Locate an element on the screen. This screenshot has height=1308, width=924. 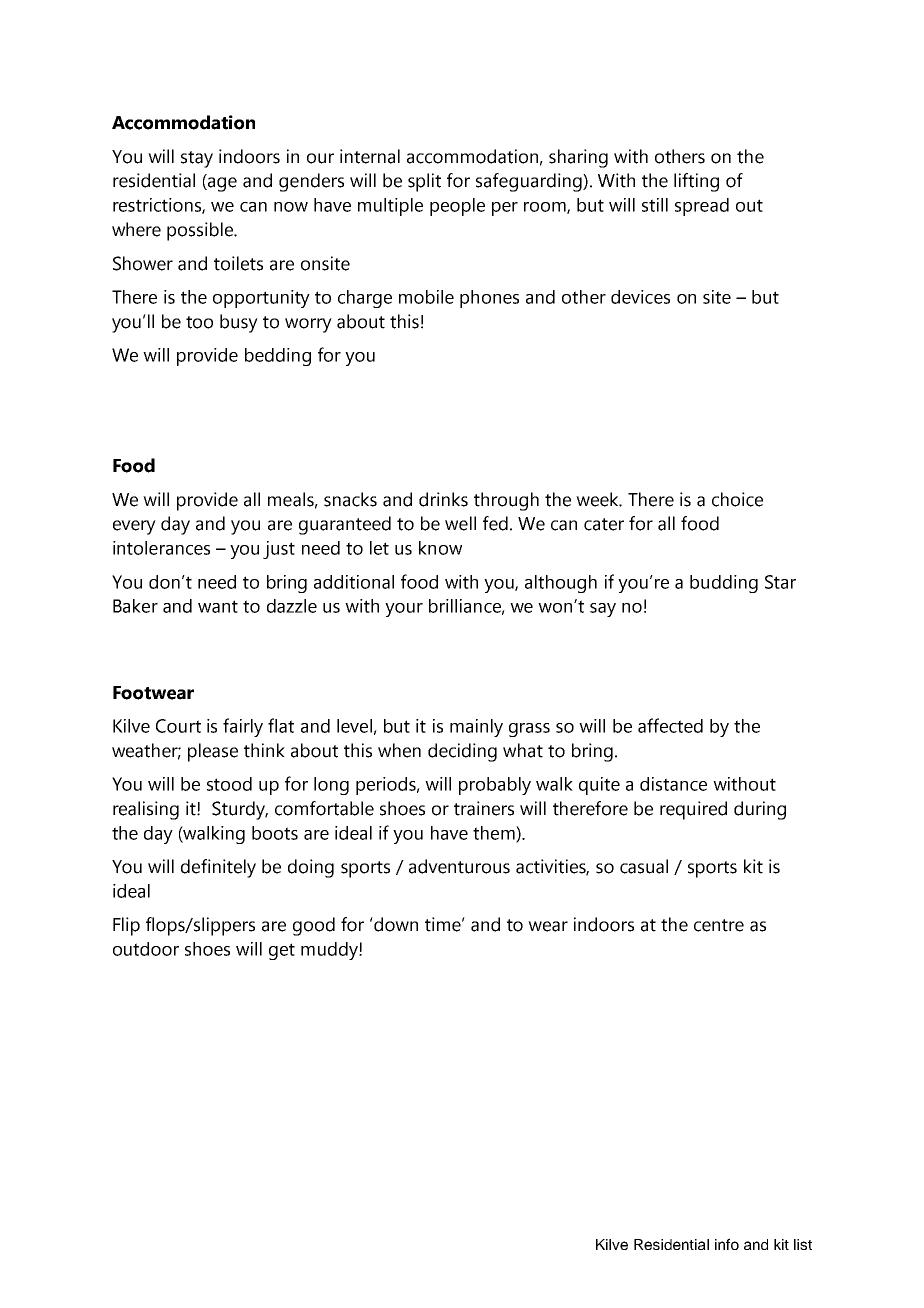
mainly is located at coordinates (476, 728).
